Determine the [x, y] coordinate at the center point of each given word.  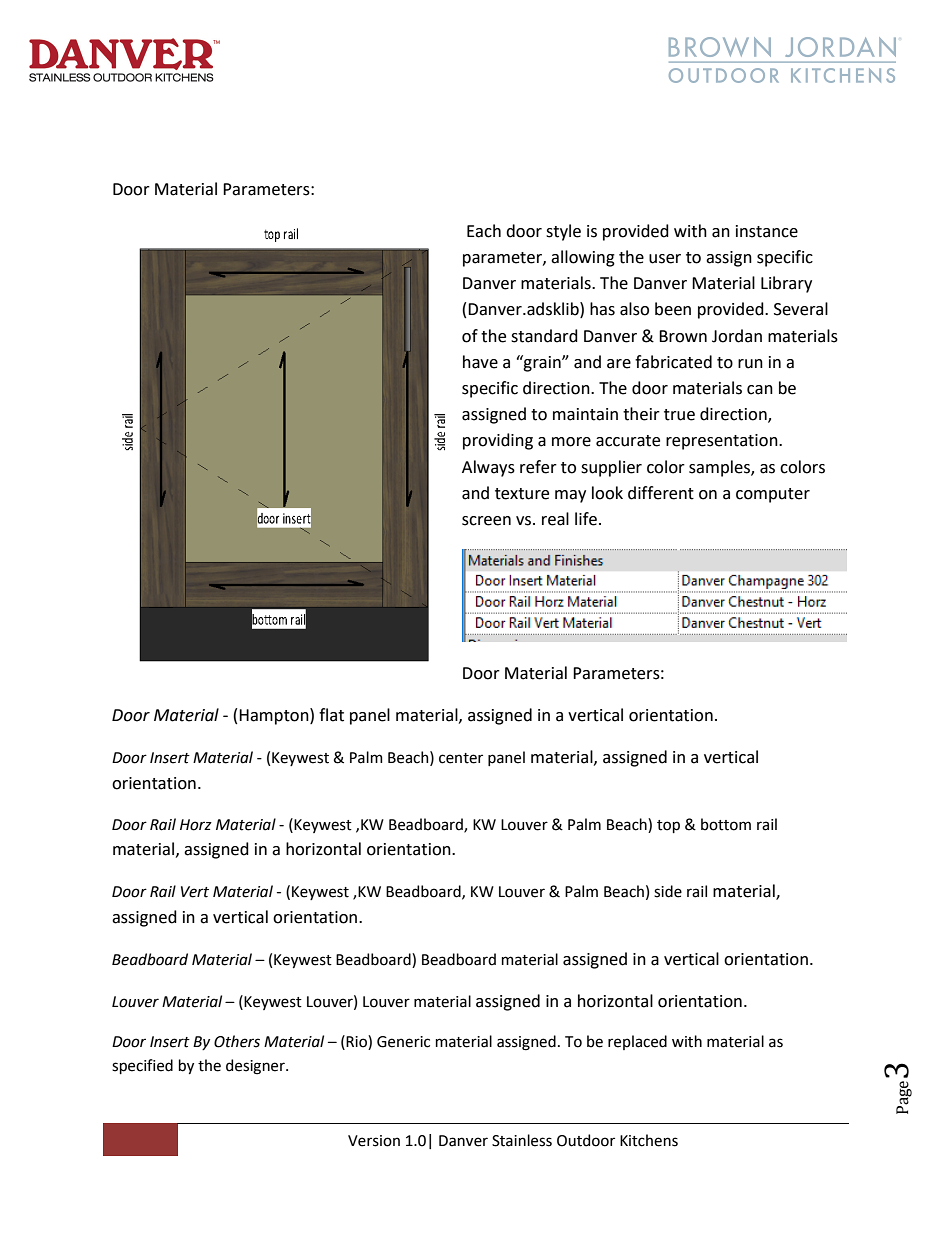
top [668, 826]
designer [256, 1067]
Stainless [522, 1140]
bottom [726, 824]
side [668, 891]
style [563, 232]
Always [488, 468]
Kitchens [649, 1140]
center [461, 758]
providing [498, 441]
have [480, 362]
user [665, 259]
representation [723, 442]
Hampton [275, 716]
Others [237, 1041]
